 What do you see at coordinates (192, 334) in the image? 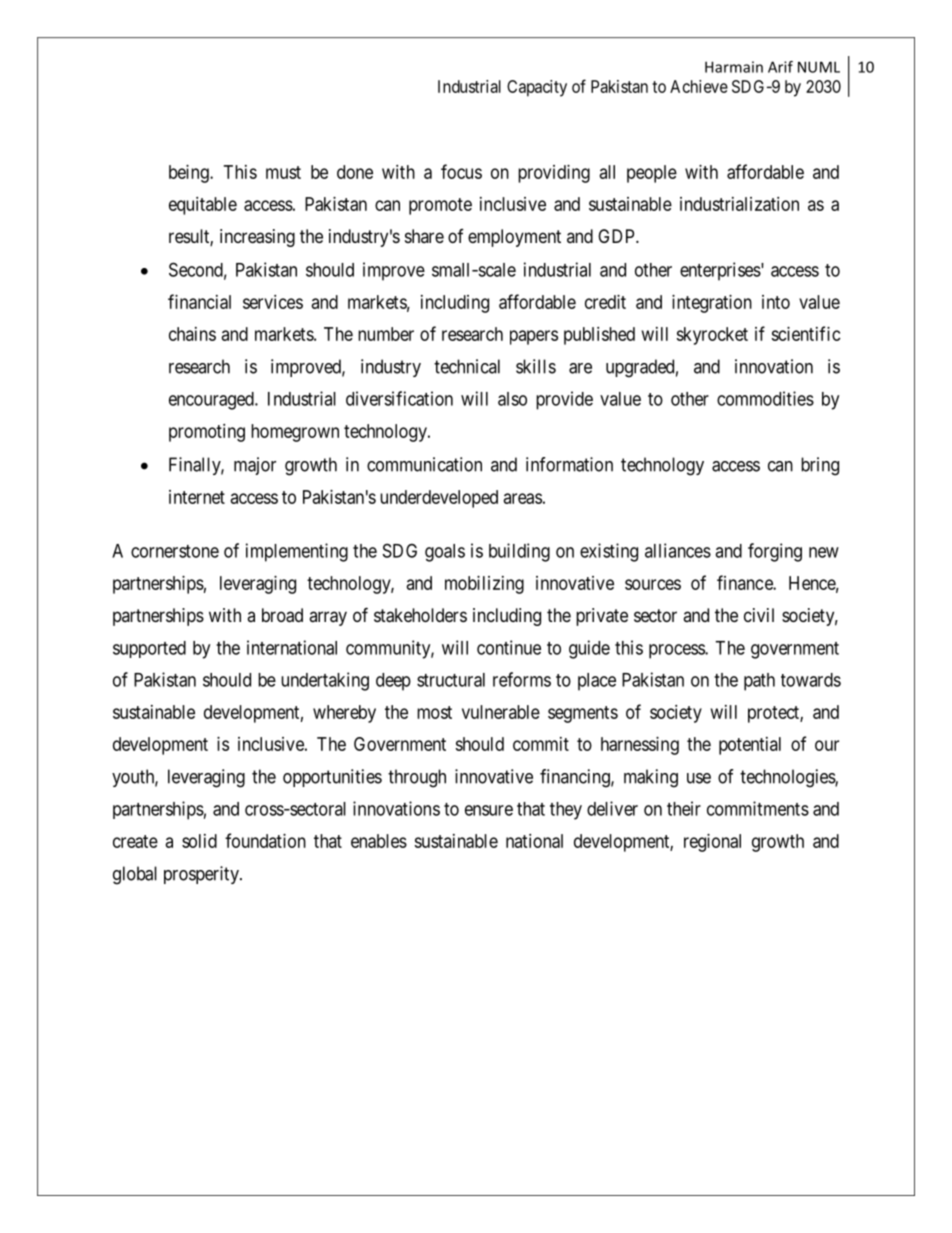
I see `chains` at bounding box center [192, 334].
